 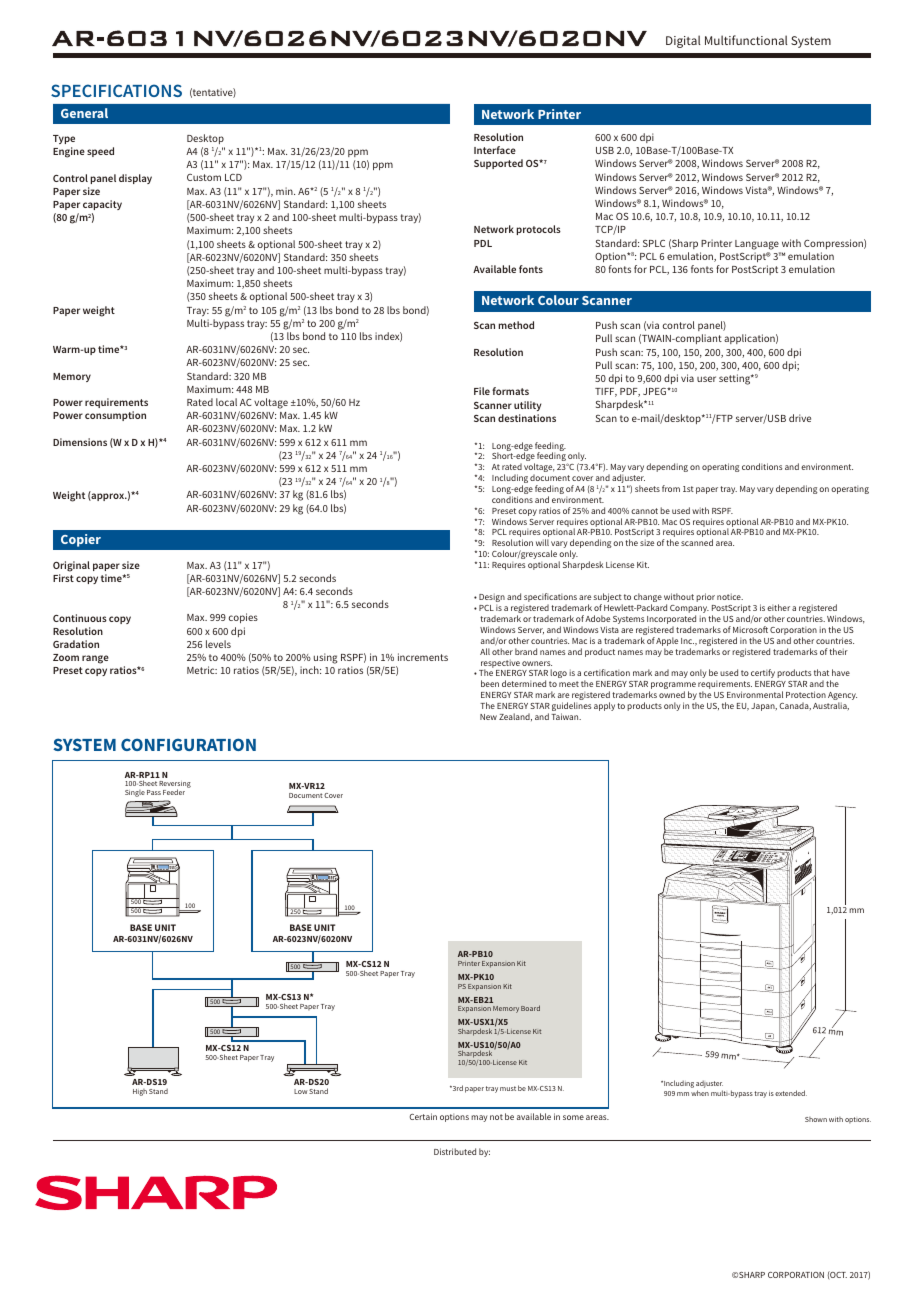 What do you see at coordinates (806, 694) in the screenshot?
I see `Protection` at bounding box center [806, 694].
